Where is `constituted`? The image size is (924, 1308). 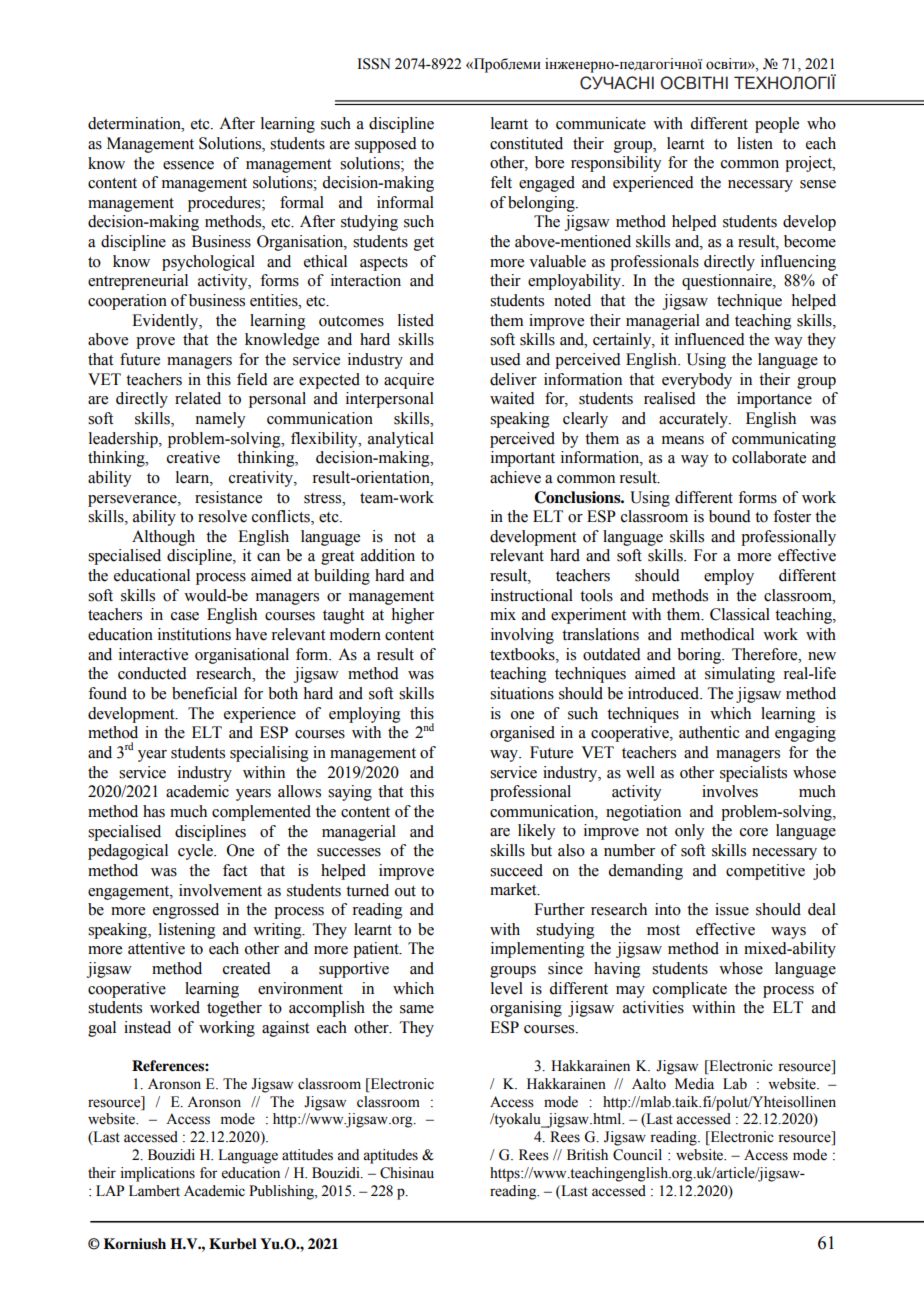
constituted is located at coordinates (526, 143).
